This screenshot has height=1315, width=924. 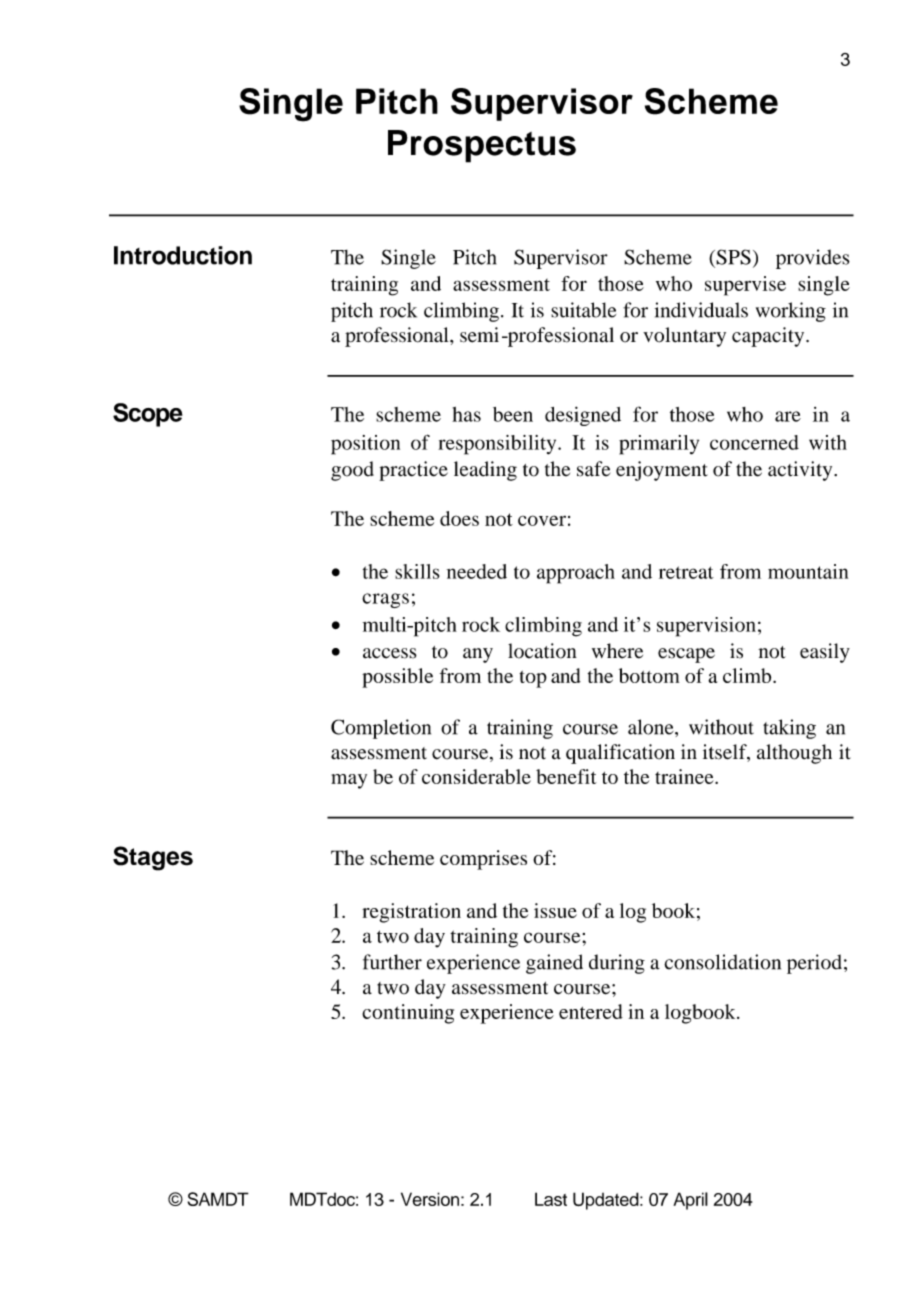 I want to click on SPS, so click(x=732, y=257).
